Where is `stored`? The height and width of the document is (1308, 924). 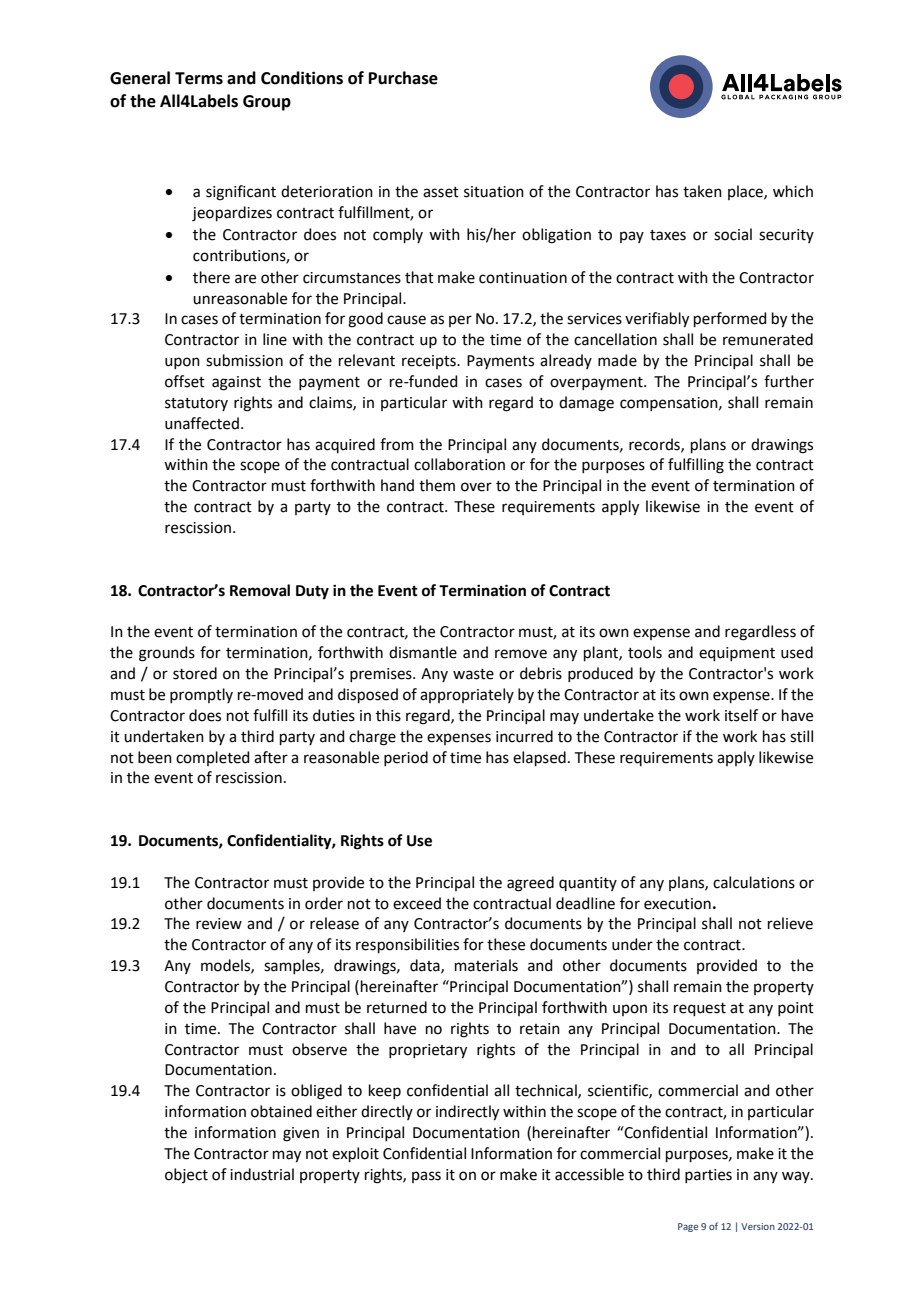
stored is located at coordinates (195, 673).
